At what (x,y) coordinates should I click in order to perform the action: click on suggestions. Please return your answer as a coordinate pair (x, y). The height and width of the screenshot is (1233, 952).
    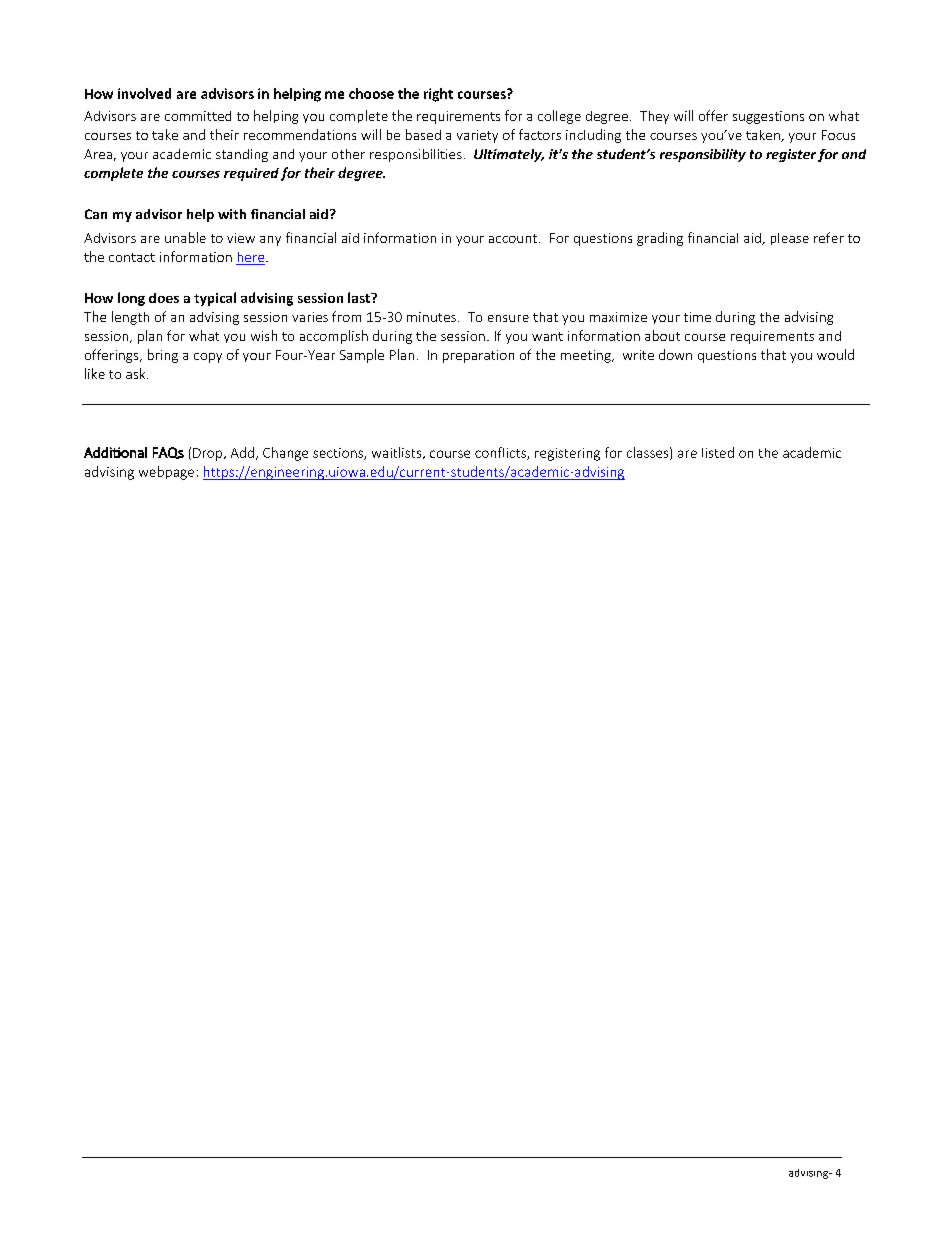
    Looking at the image, I should click on (768, 117).
